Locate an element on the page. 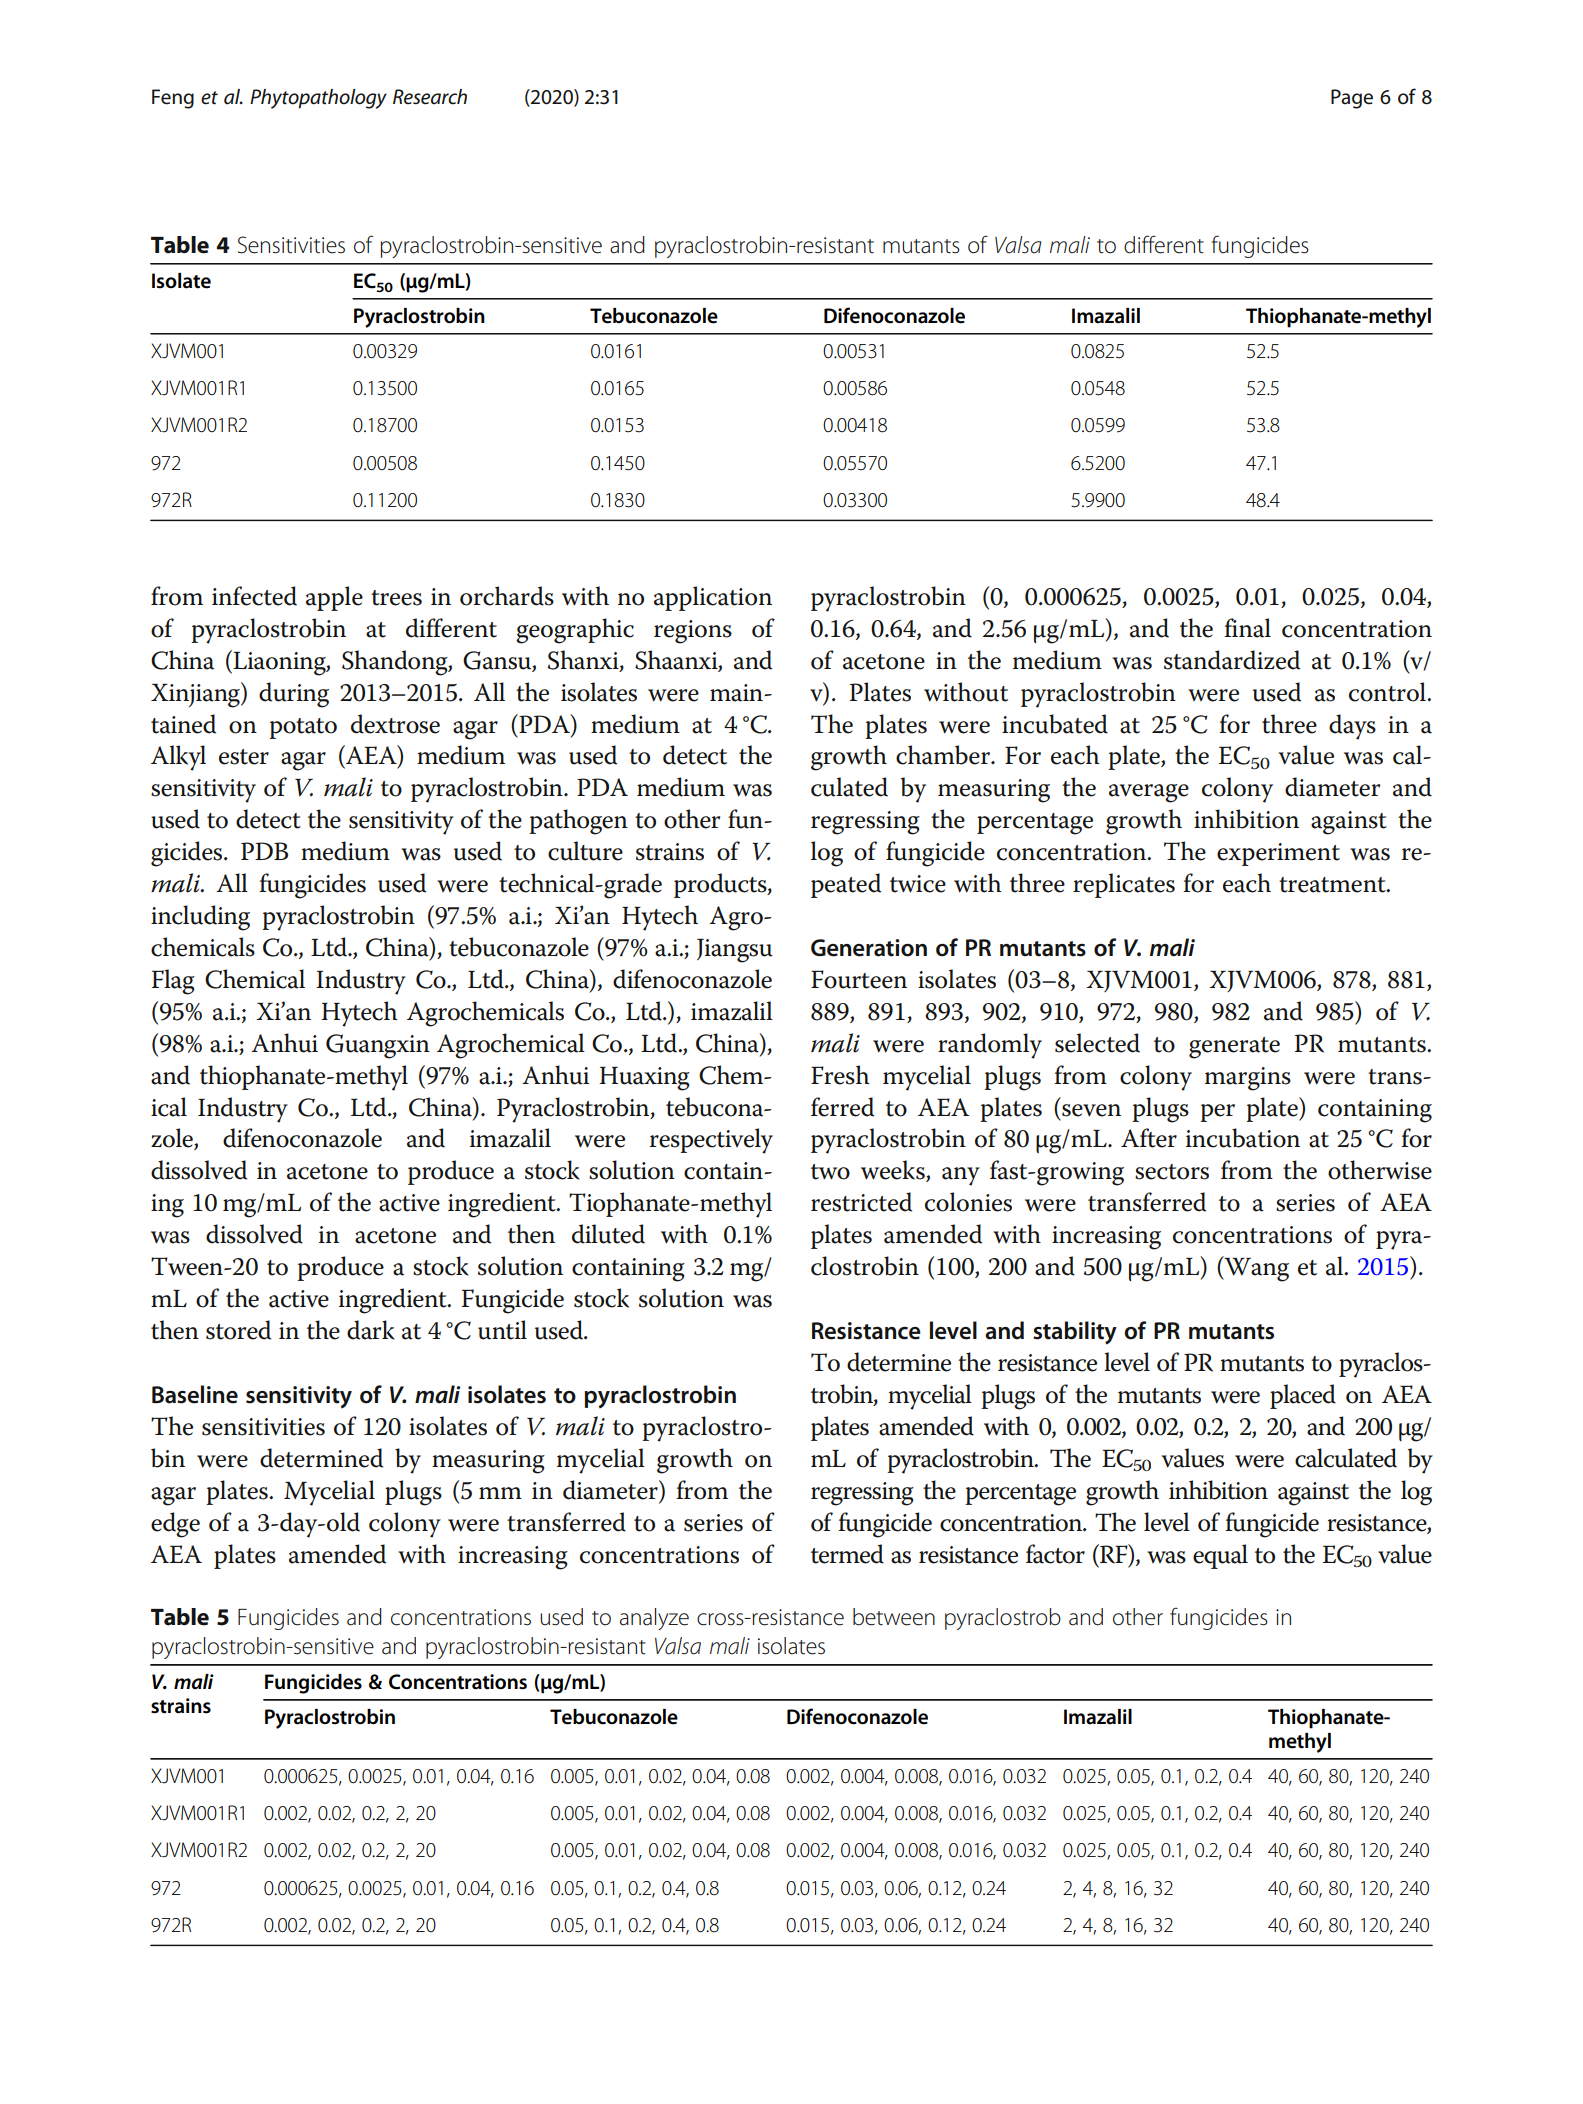  termed is located at coordinates (847, 1554).
